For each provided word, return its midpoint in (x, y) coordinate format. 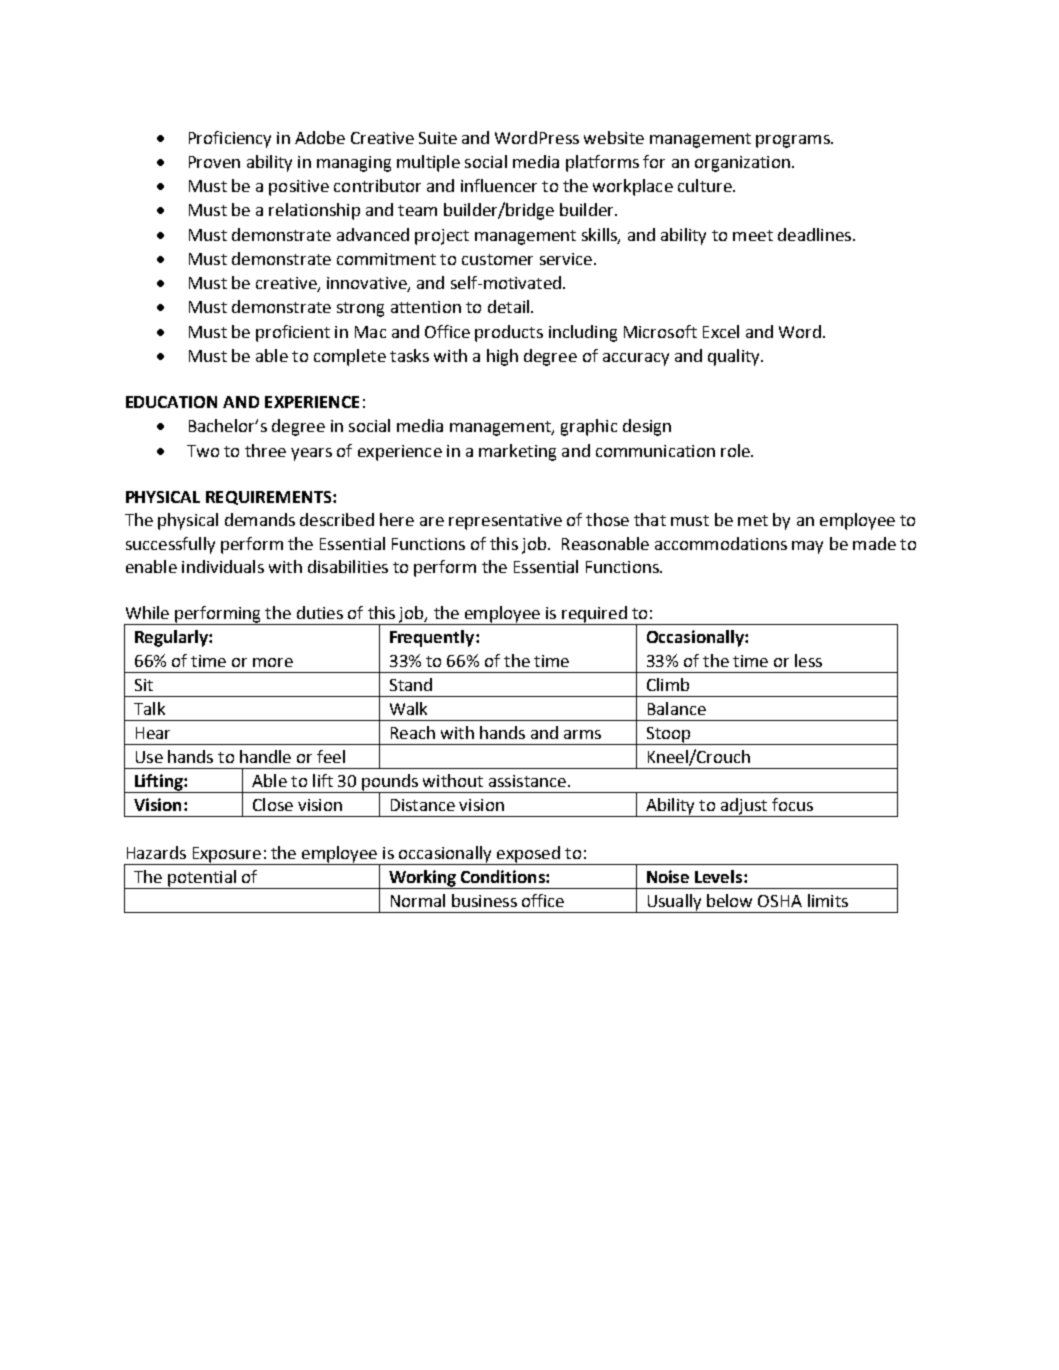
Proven (214, 162)
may (807, 547)
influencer (499, 185)
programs (794, 141)
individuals (223, 566)
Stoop (668, 736)
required (594, 615)
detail (508, 306)
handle (265, 756)
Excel (721, 331)
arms (582, 734)
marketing (517, 452)
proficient (293, 333)
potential (202, 878)
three (265, 450)
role (736, 450)
